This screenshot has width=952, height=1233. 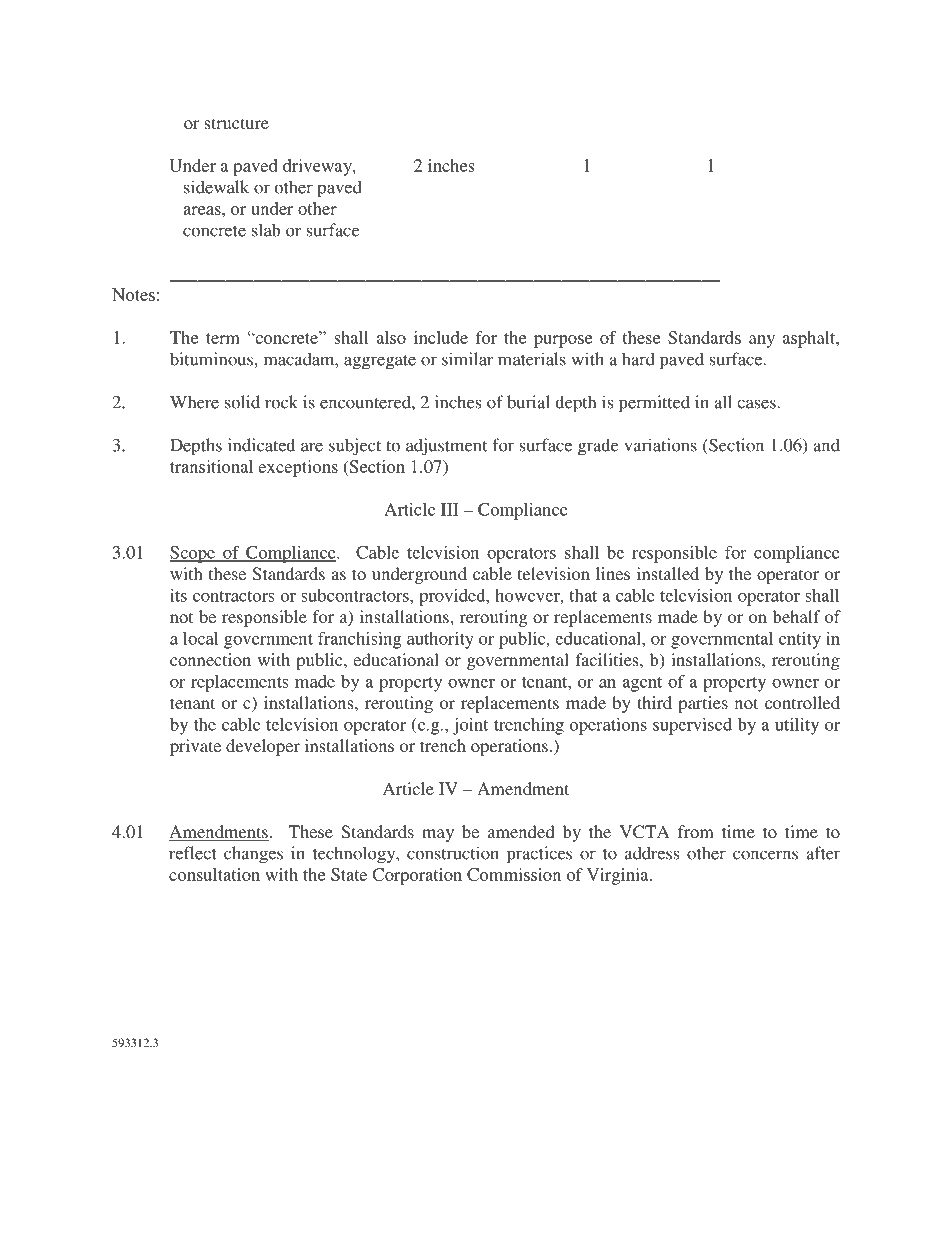 I want to click on driveway, so click(x=318, y=167).
